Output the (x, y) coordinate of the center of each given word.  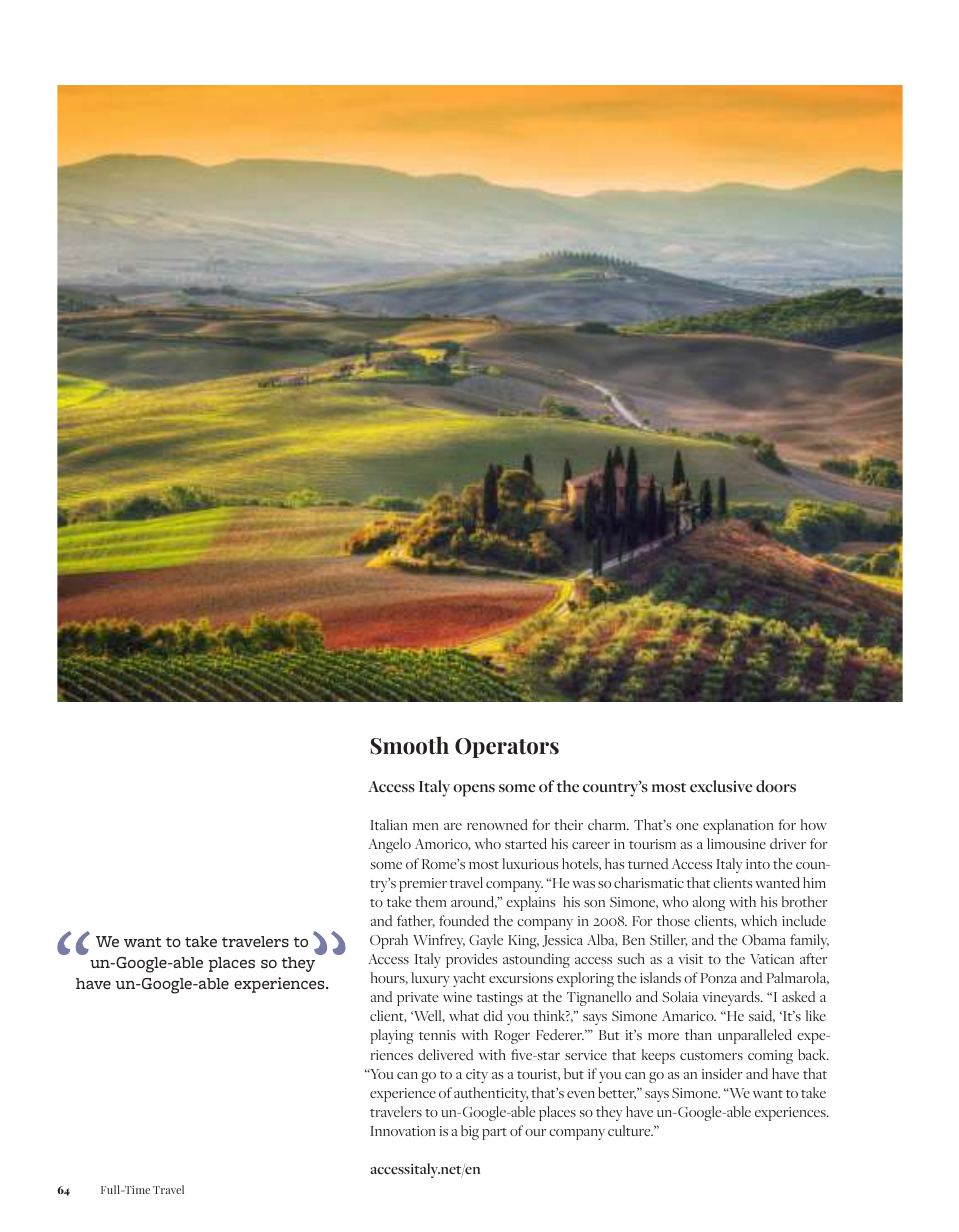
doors (776, 786)
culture (630, 1130)
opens (474, 790)
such (631, 958)
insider (722, 1073)
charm (608, 824)
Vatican (772, 959)
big (470, 1132)
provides (471, 960)
